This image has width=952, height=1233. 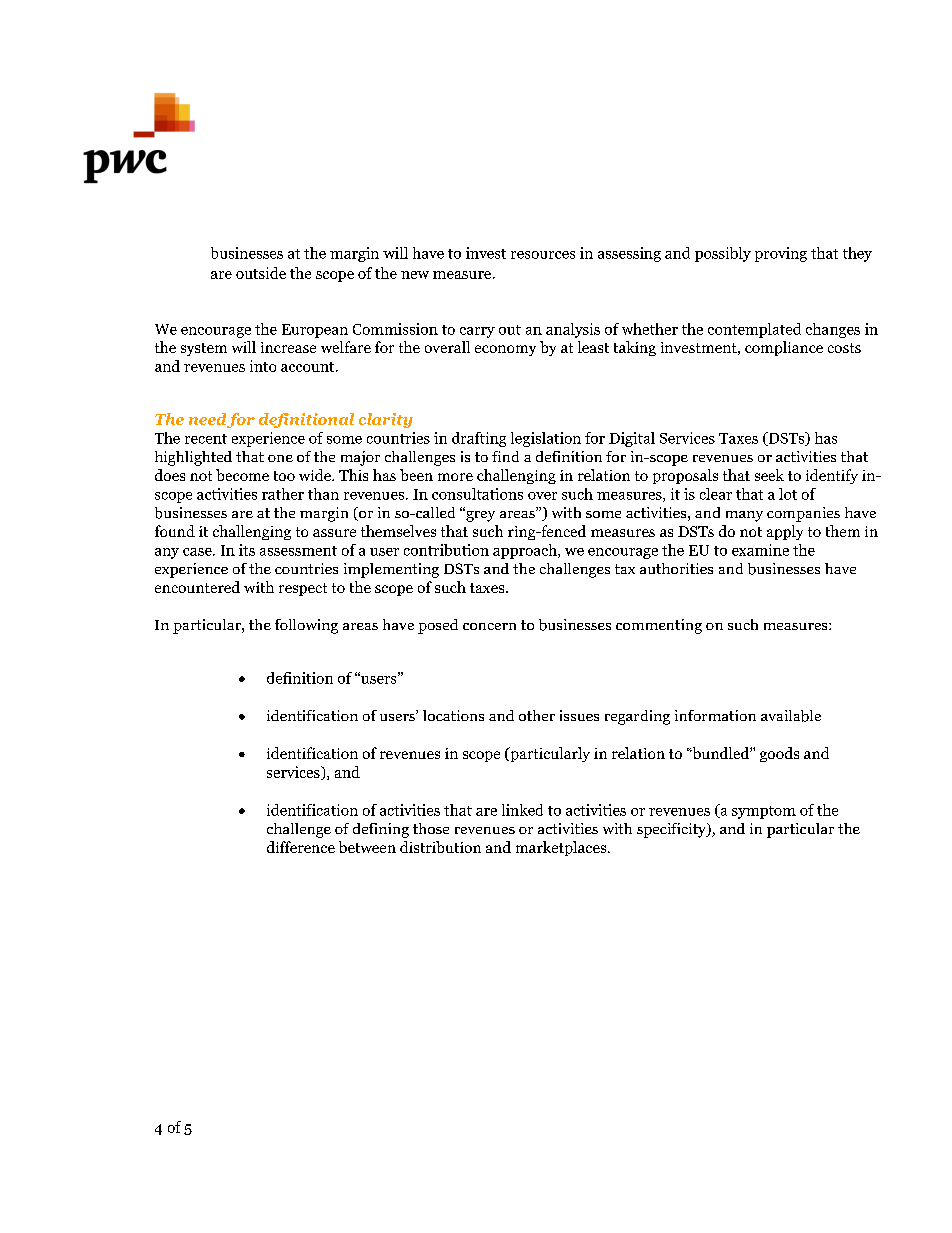 What do you see at coordinates (543, 255) in the image?
I see `resources` at bounding box center [543, 255].
